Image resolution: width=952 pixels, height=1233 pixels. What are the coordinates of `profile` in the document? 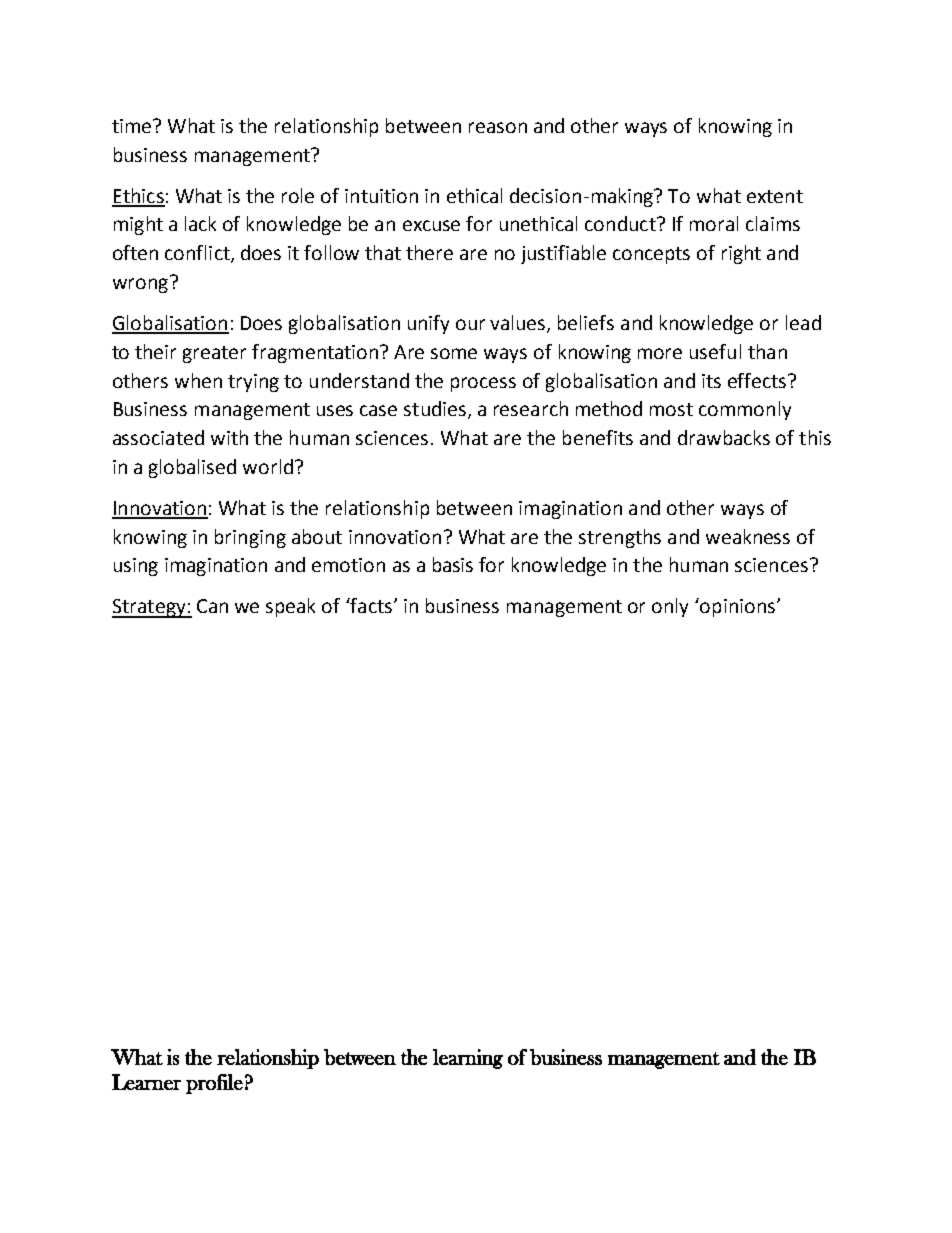 It's located at (214, 1084).
